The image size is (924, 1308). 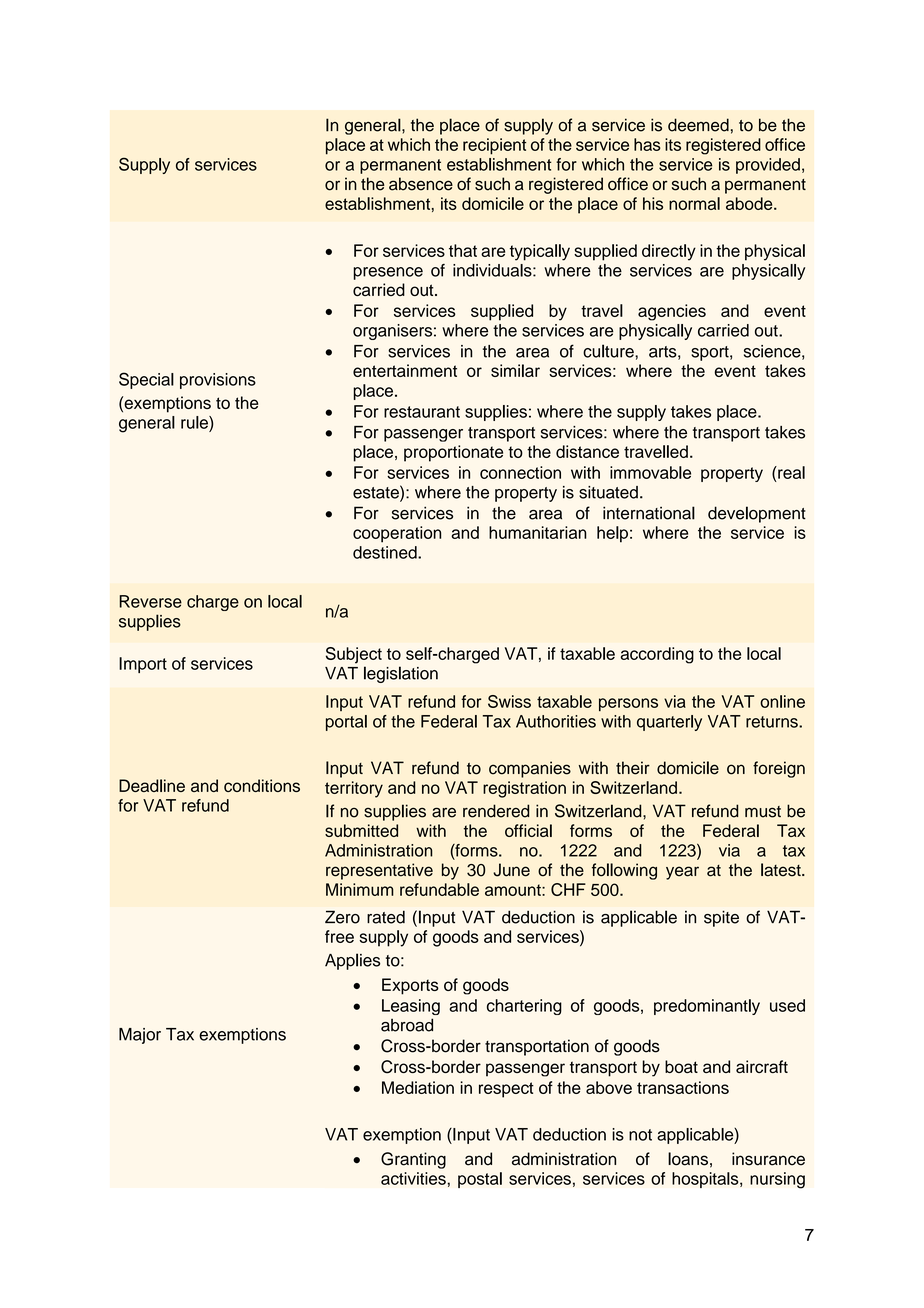 I want to click on recipient, so click(x=494, y=146).
